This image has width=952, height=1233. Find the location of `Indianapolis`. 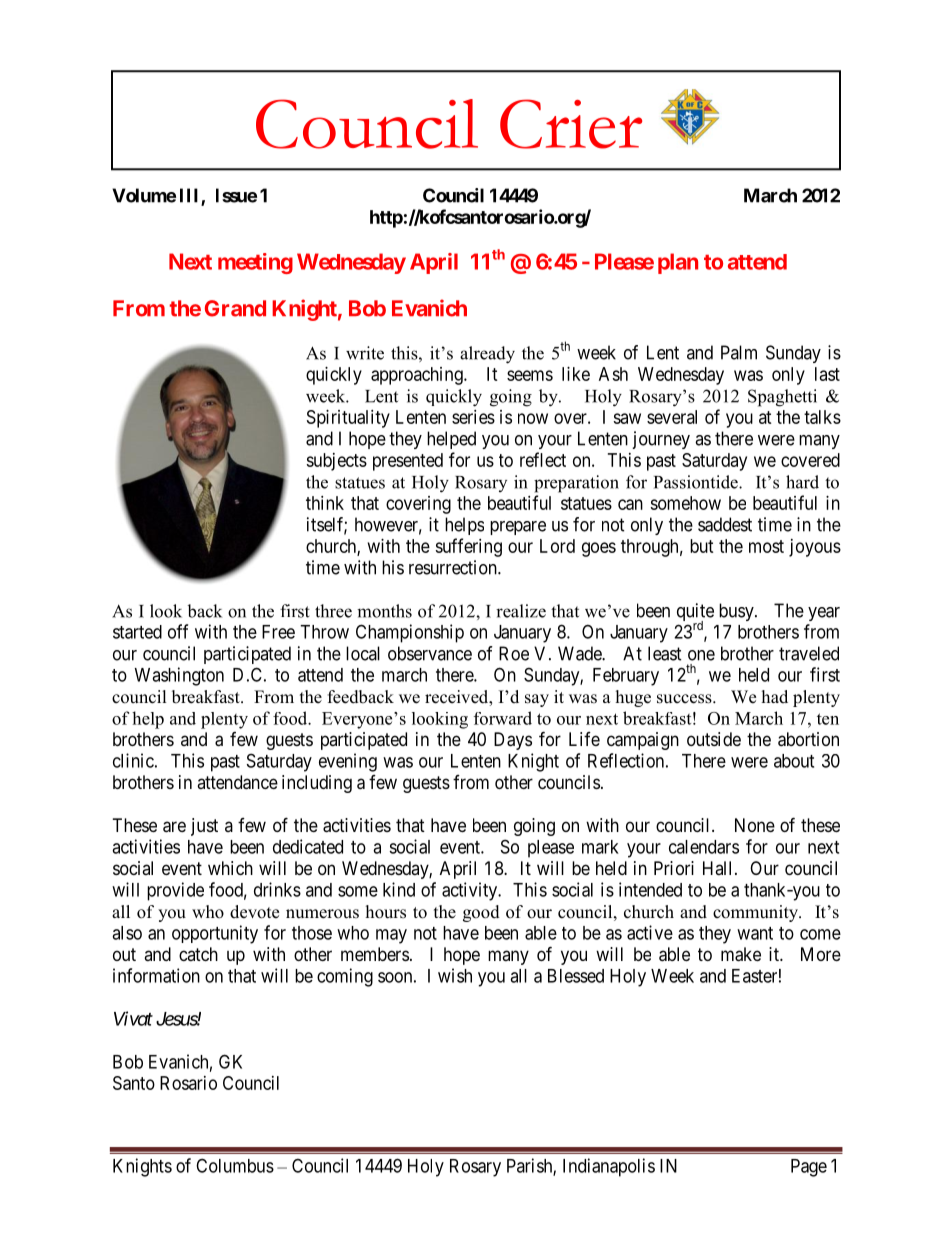

Indianapolis is located at coordinates (609, 1167).
